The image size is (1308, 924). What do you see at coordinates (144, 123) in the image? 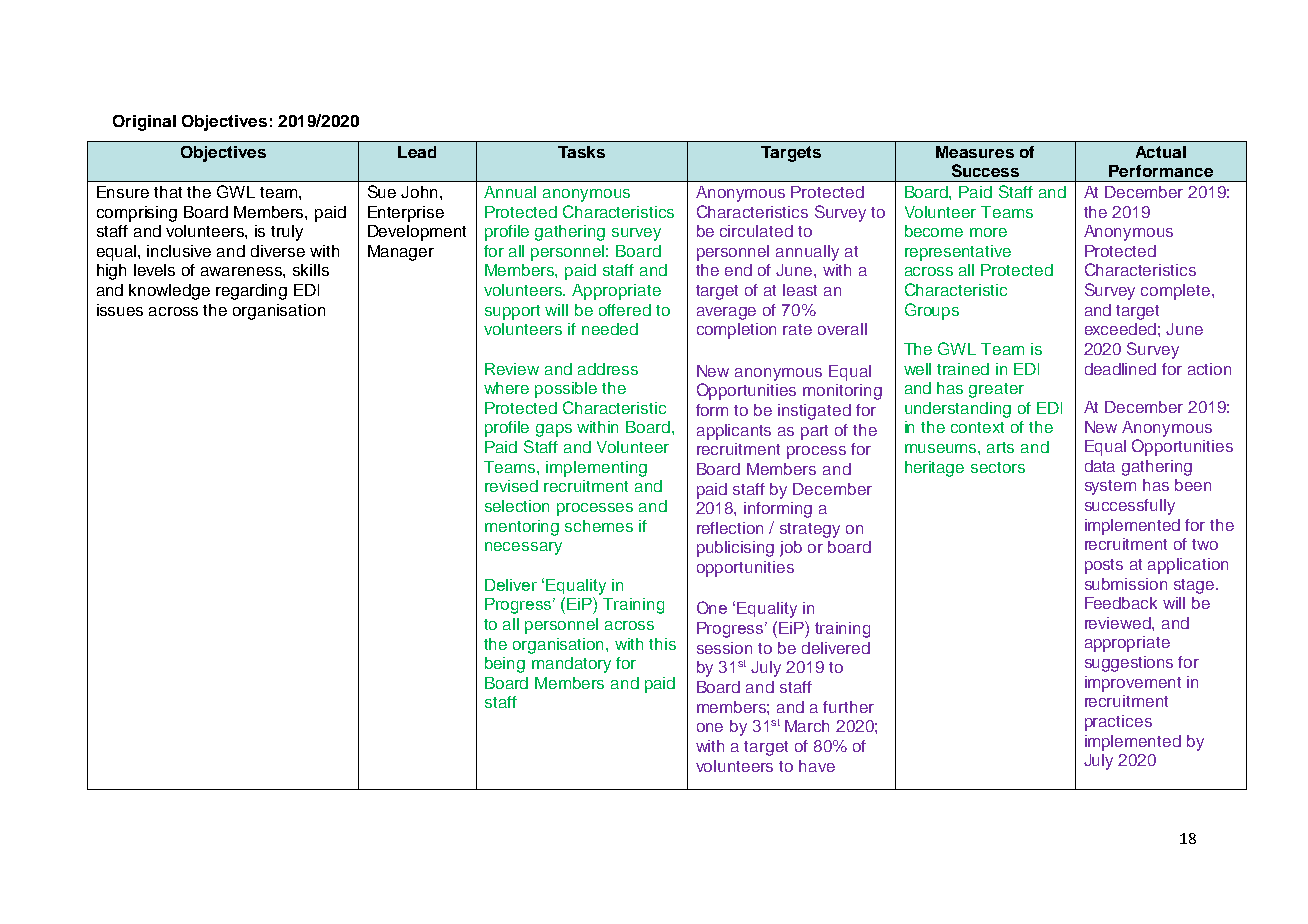
I see `Original` at bounding box center [144, 123].
